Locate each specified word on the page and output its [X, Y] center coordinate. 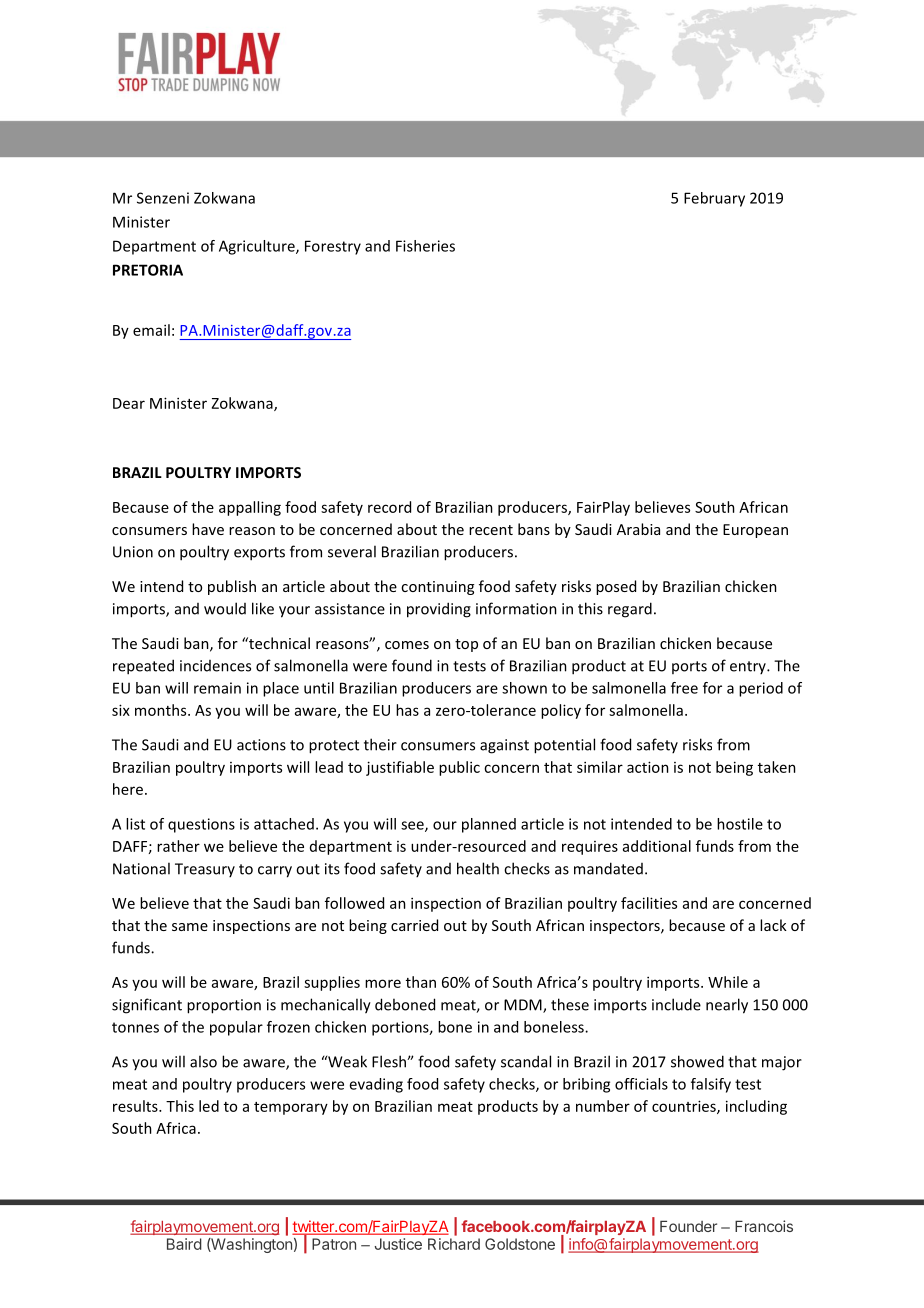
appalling [250, 508]
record [389, 507]
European [755, 531]
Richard [454, 1244]
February [714, 199]
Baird [184, 1244]
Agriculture [258, 247]
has [407, 710]
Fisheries [425, 246]
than [421, 982]
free [684, 688]
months [162, 710]
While [728, 982]
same [190, 927]
